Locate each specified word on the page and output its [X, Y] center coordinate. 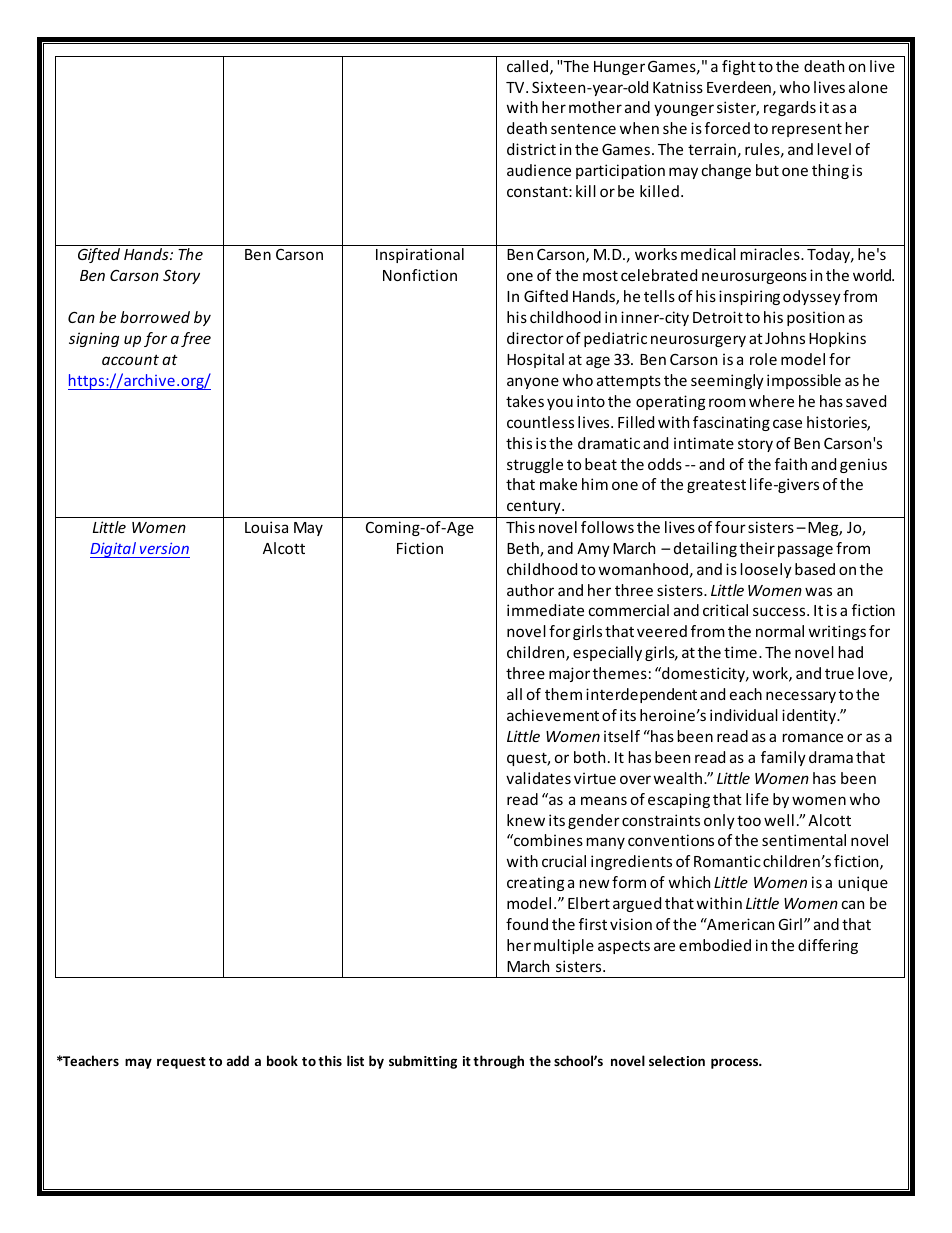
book [282, 1060]
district [531, 149]
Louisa [266, 527]
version [164, 548]
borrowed [155, 317]
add [238, 1060]
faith [791, 464]
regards [790, 108]
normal [780, 631]
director [535, 338]
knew [526, 820]
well [779, 820]
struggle [535, 465]
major [569, 674]
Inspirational [420, 255]
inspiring [749, 297]
